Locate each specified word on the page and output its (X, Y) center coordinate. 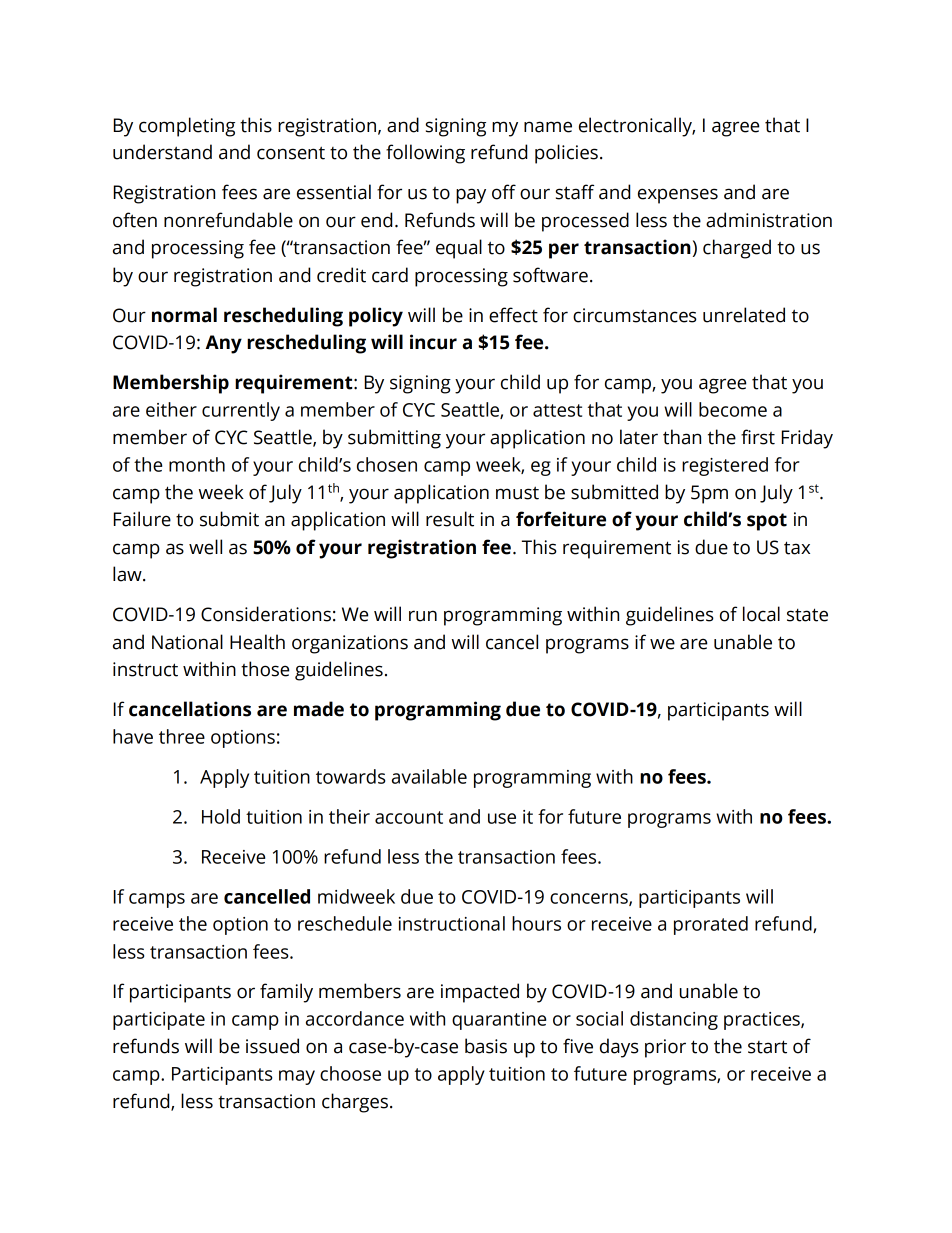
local (761, 614)
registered (725, 466)
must (517, 493)
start (767, 1047)
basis (486, 1046)
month (197, 464)
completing (187, 127)
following (425, 154)
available (429, 776)
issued (272, 1046)
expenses (678, 196)
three (182, 736)
